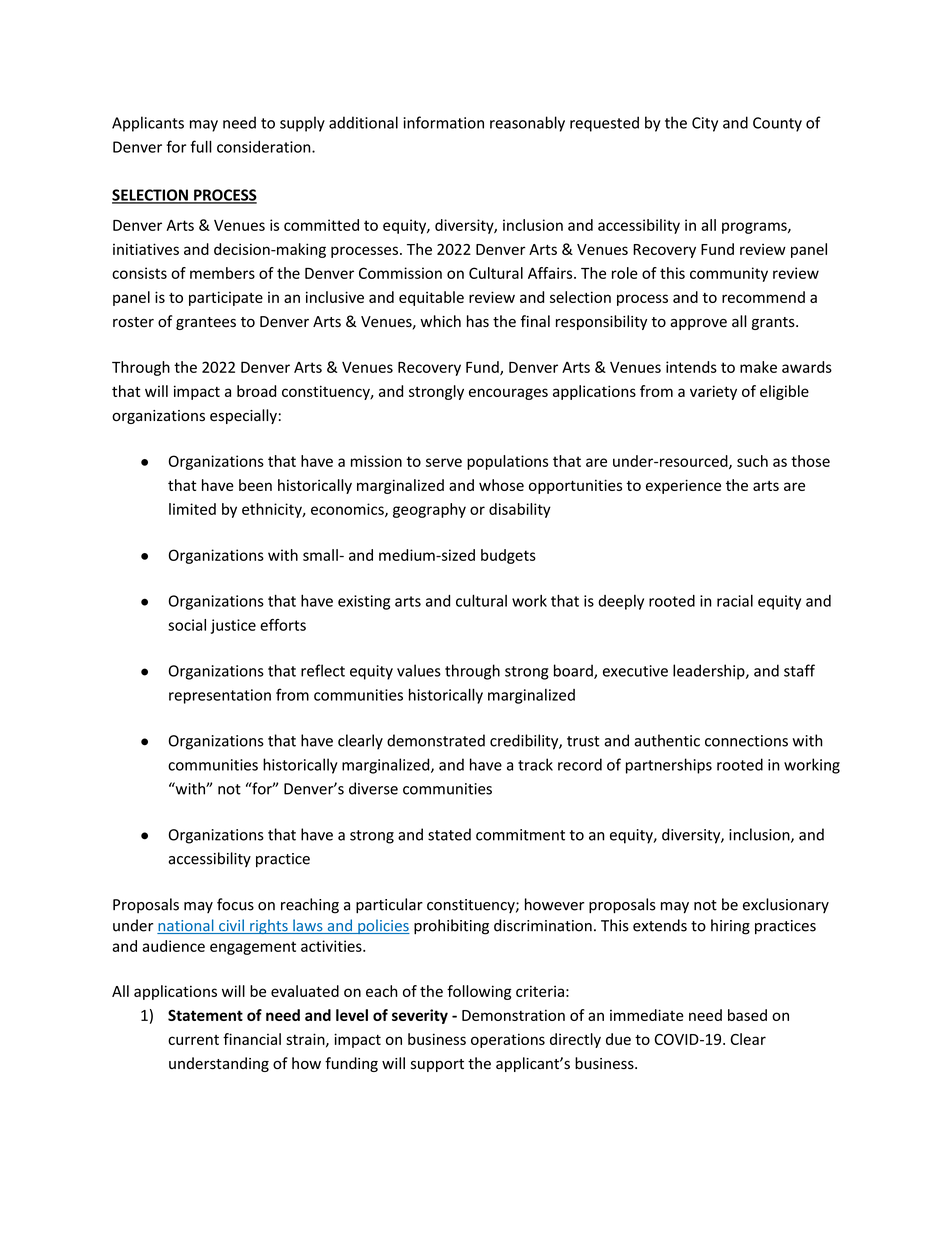 The width and height of the screenshot is (952, 1233). I want to click on budgets, so click(508, 556).
